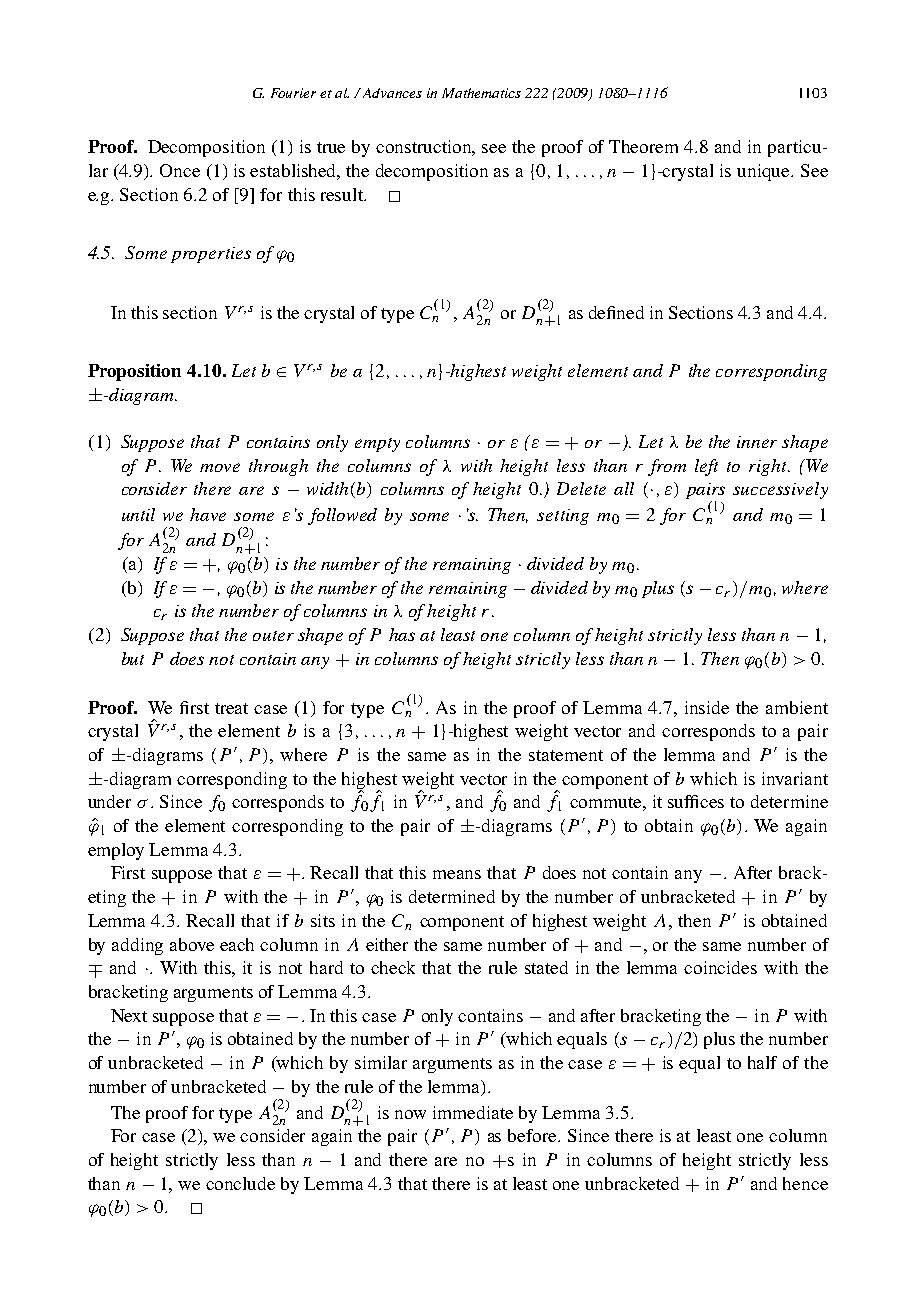 This screenshot has width=905, height=1316. What do you see at coordinates (425, 148) in the screenshot?
I see `construction` at bounding box center [425, 148].
